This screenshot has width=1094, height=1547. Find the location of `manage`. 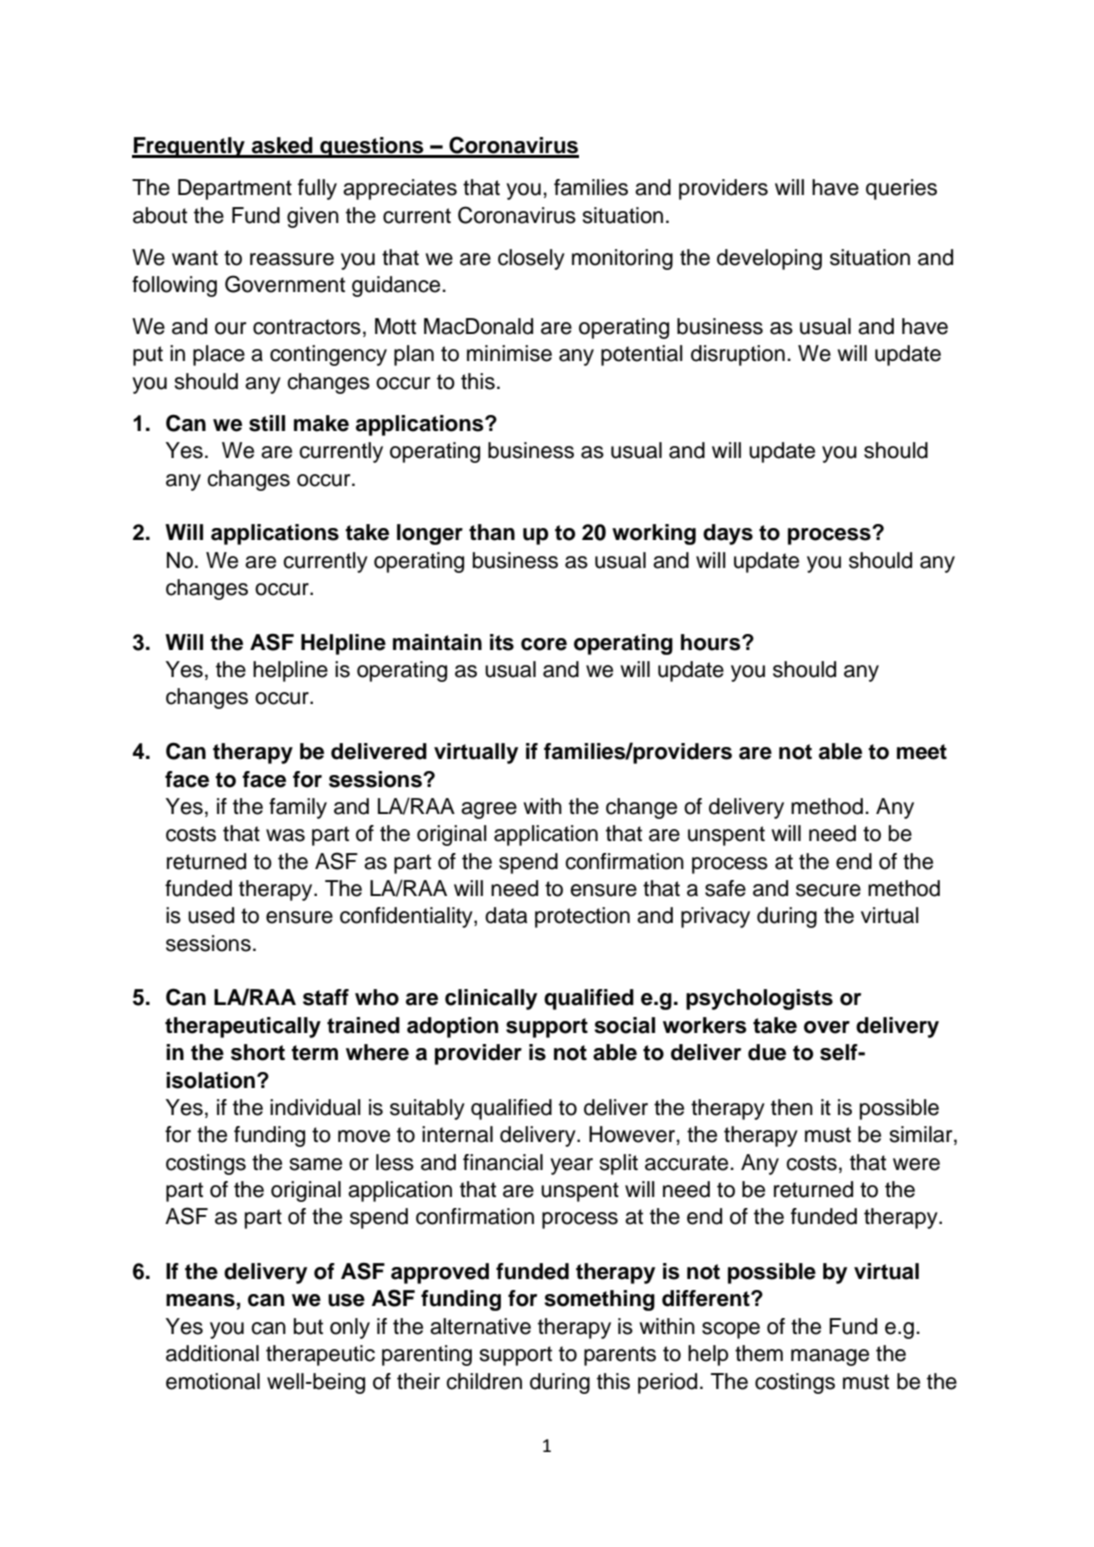

manage is located at coordinates (830, 1357).
